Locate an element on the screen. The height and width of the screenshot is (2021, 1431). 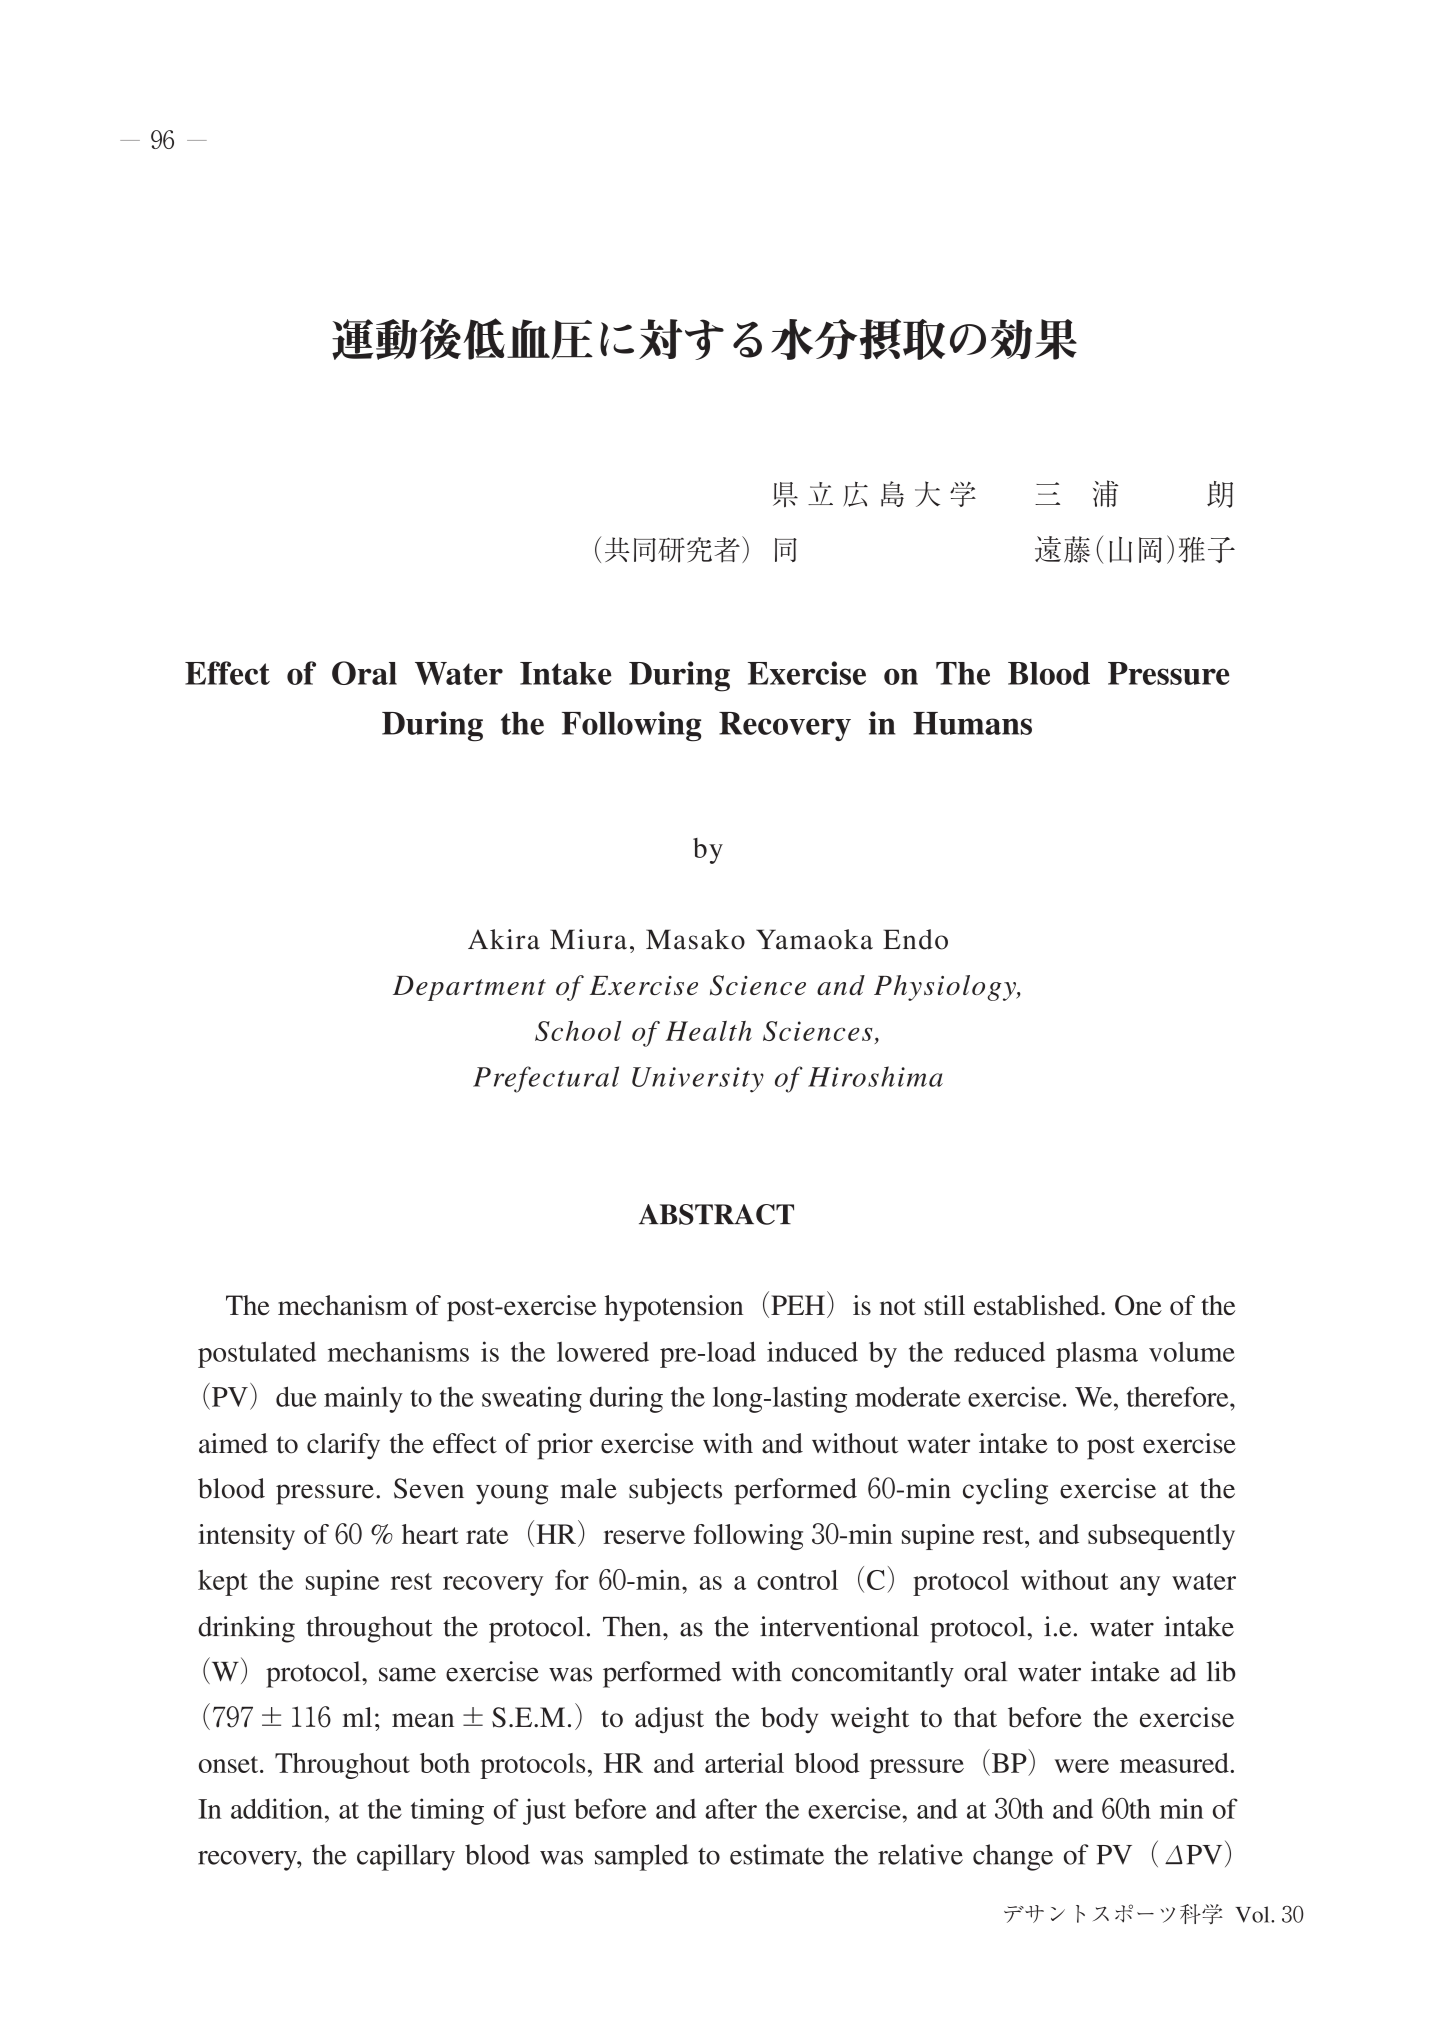
Hiroshima is located at coordinates (875, 1076).
